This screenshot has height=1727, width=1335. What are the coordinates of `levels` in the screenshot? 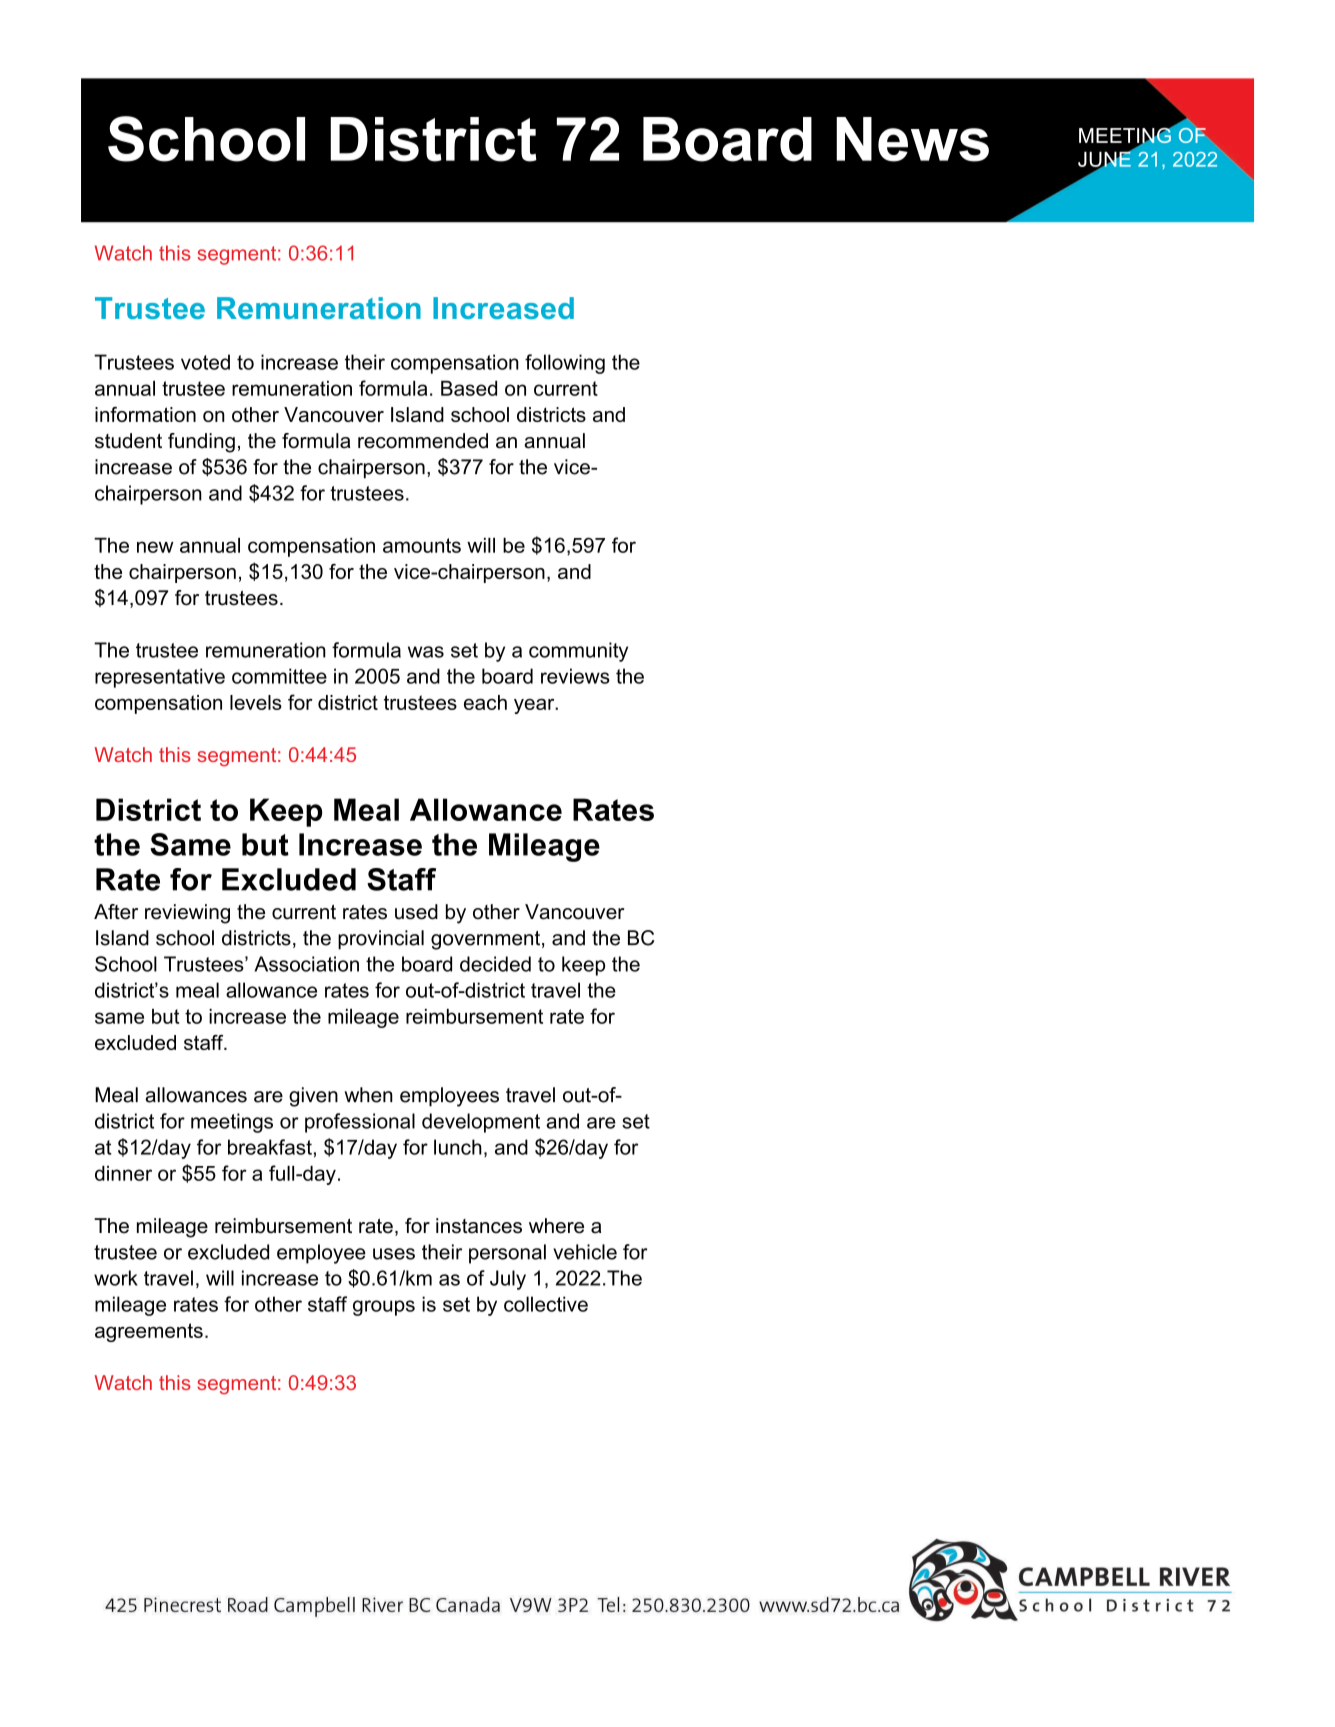 It's located at (256, 702).
